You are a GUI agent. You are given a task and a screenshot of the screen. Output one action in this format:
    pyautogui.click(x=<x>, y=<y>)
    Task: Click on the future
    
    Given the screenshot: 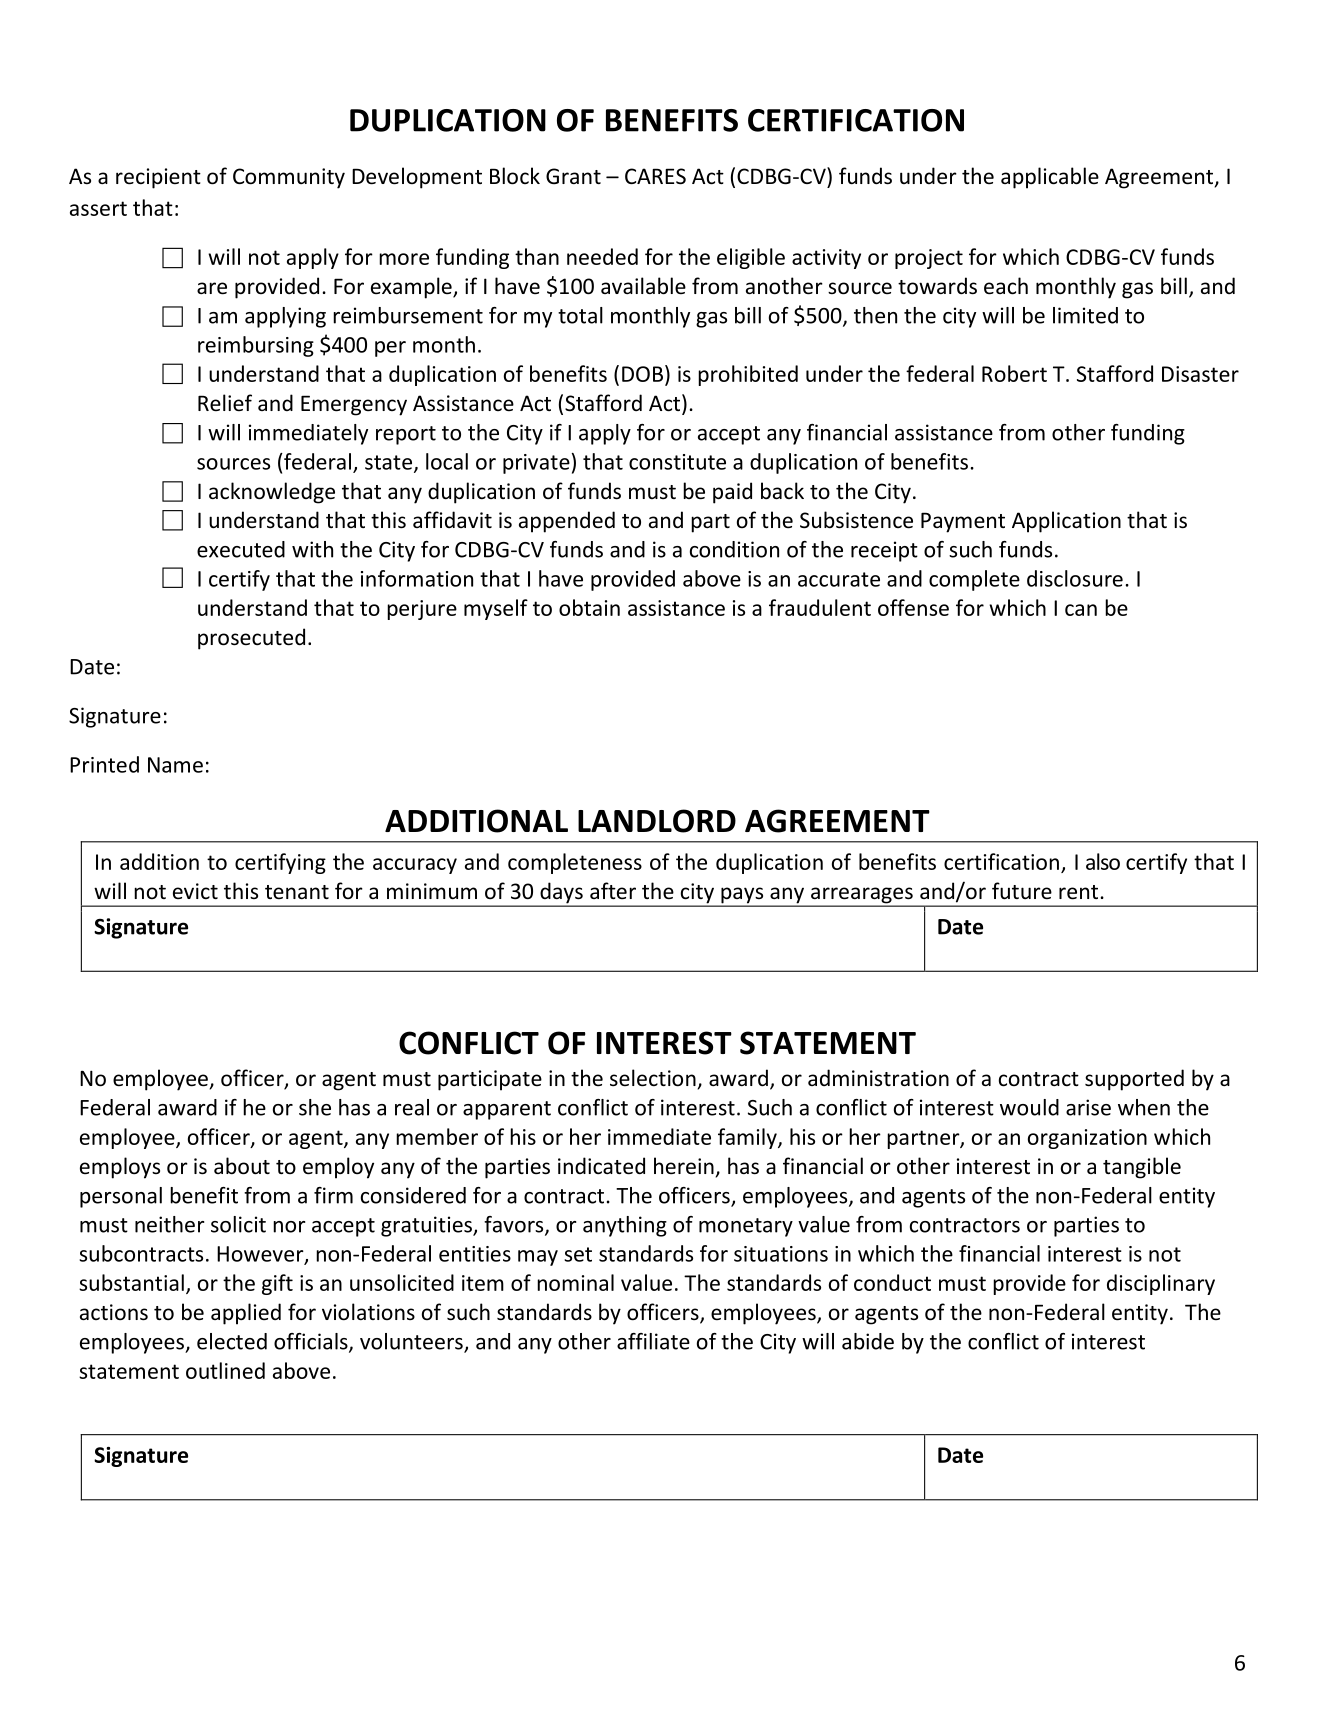 What is the action you would take?
    pyautogui.click(x=1022, y=891)
